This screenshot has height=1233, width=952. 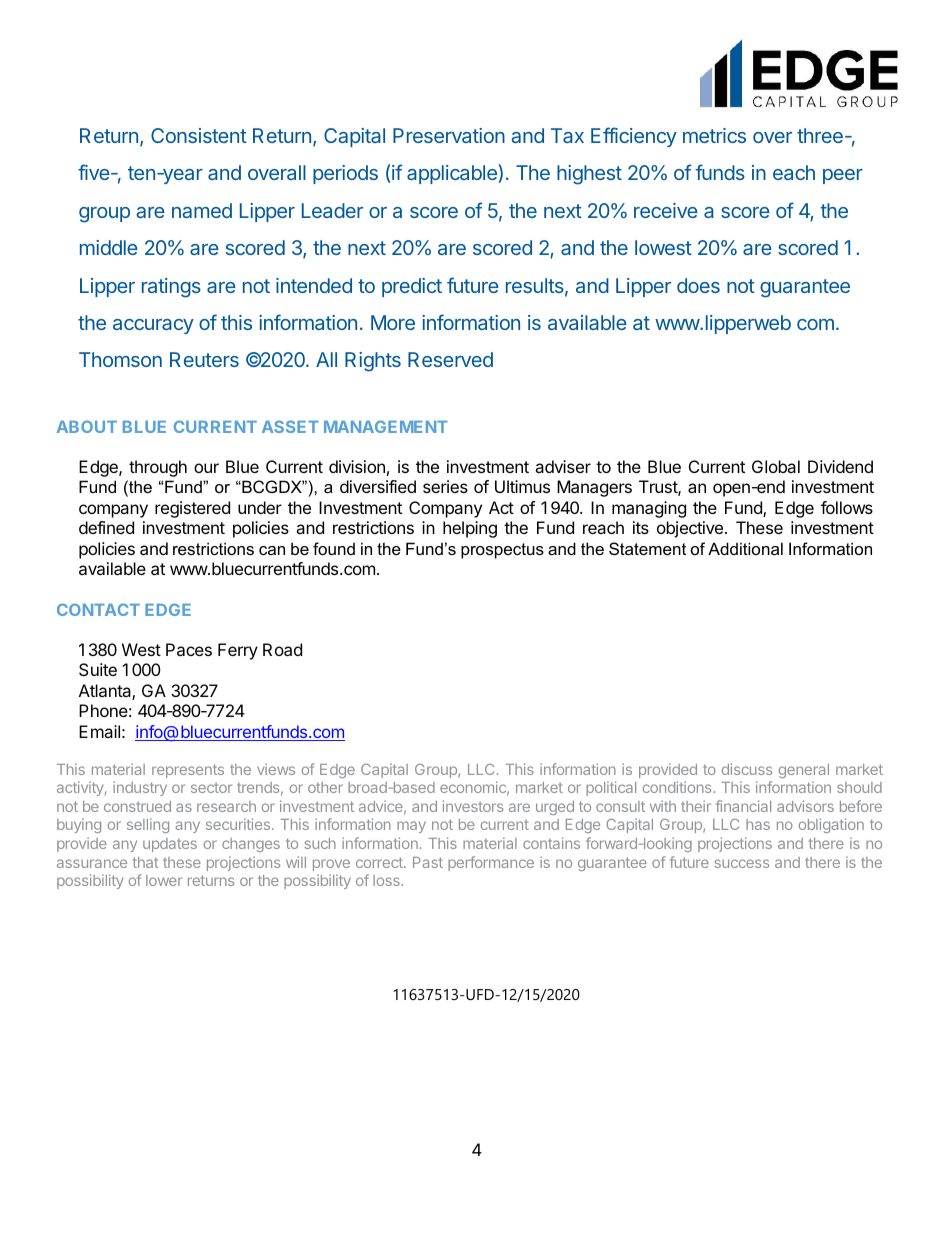 What do you see at coordinates (192, 509) in the screenshot?
I see `registered` at bounding box center [192, 509].
